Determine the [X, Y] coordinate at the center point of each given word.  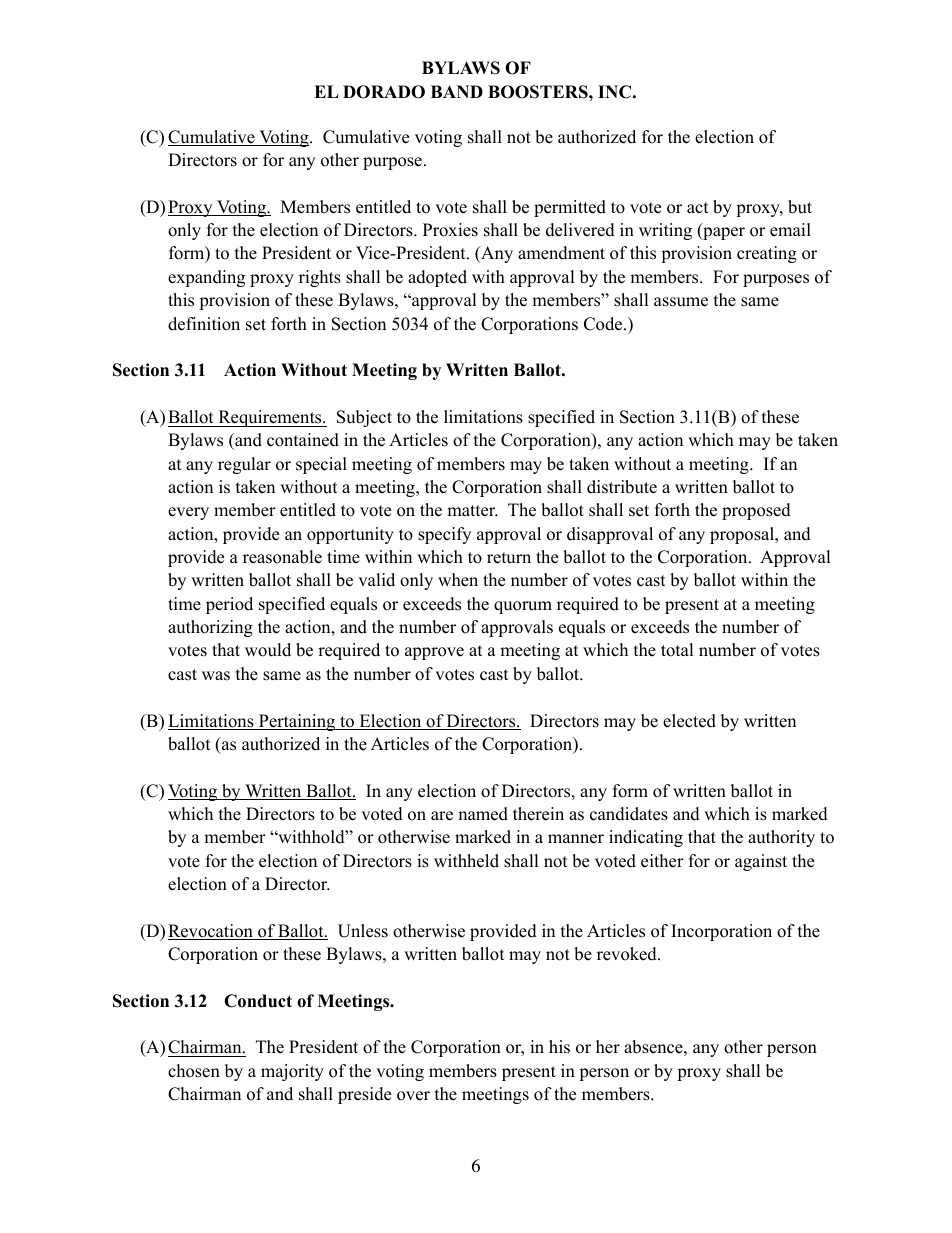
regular [244, 465]
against [761, 862]
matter [472, 511]
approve [434, 653]
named [483, 814]
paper [723, 233]
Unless [363, 931]
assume [681, 302]
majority [292, 1072]
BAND [457, 91]
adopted [437, 278]
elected [689, 721]
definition [204, 324]
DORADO [384, 92]
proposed [756, 511]
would [268, 650]
